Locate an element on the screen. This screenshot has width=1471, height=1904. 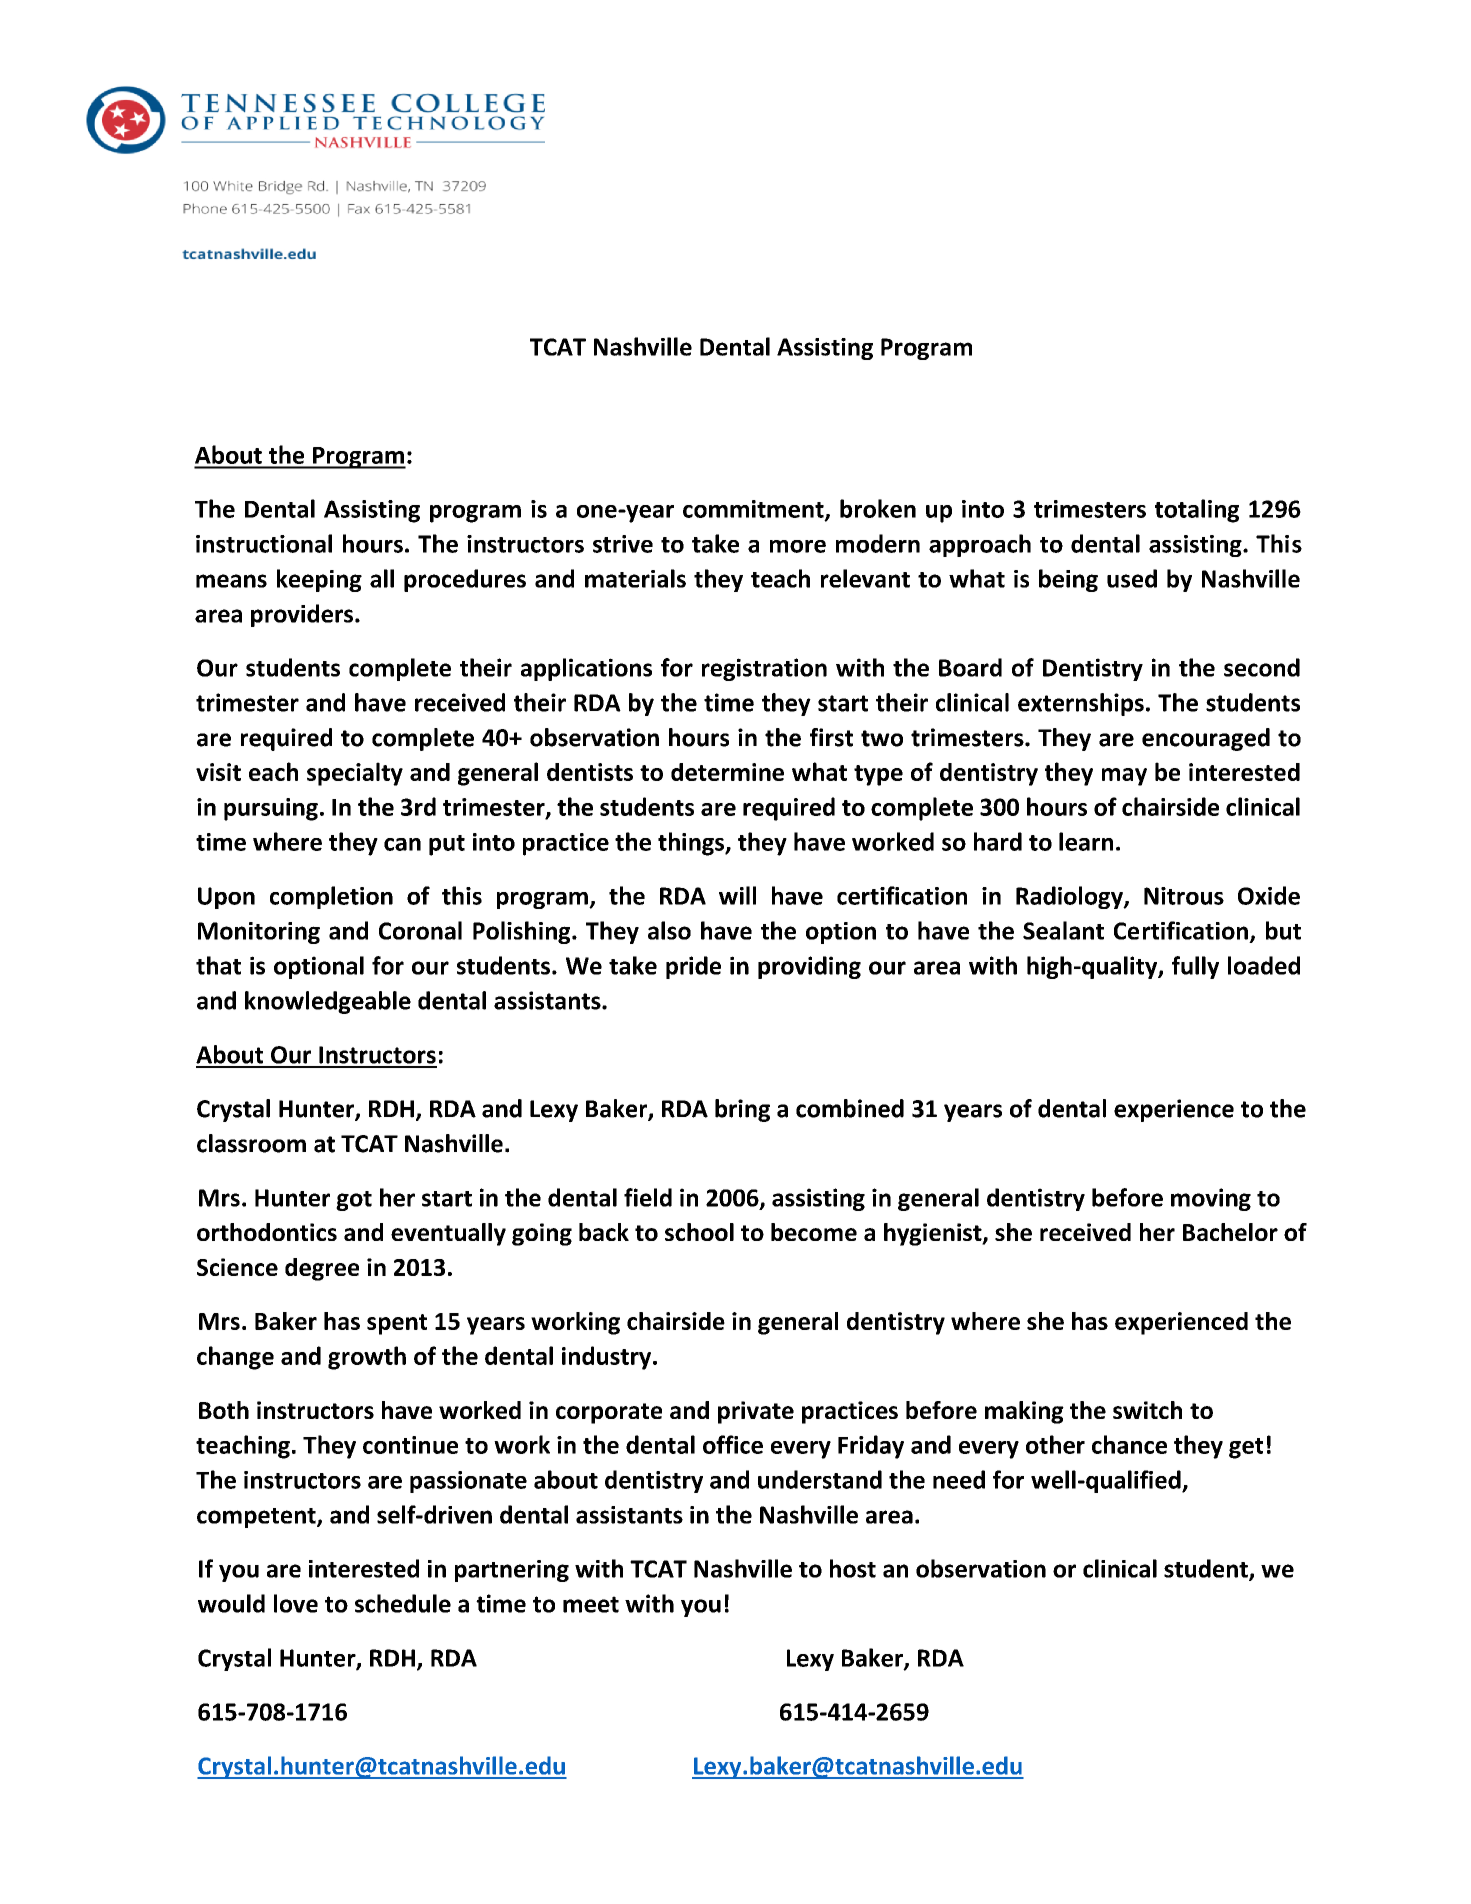
school is located at coordinates (699, 1232).
